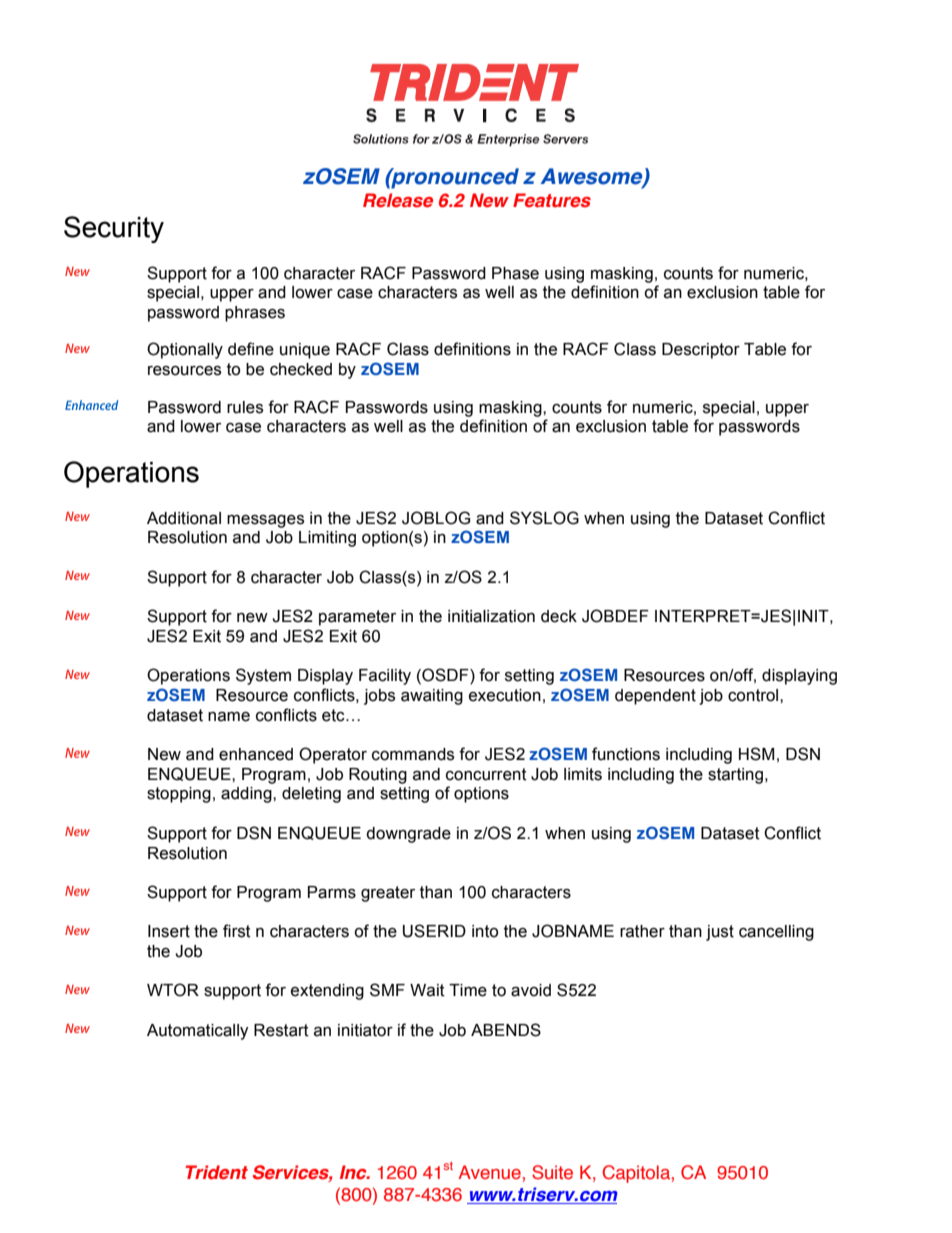 Image resolution: width=952 pixels, height=1233 pixels. Describe the element at coordinates (489, 1172) in the screenshot. I see `Avenue` at that location.
